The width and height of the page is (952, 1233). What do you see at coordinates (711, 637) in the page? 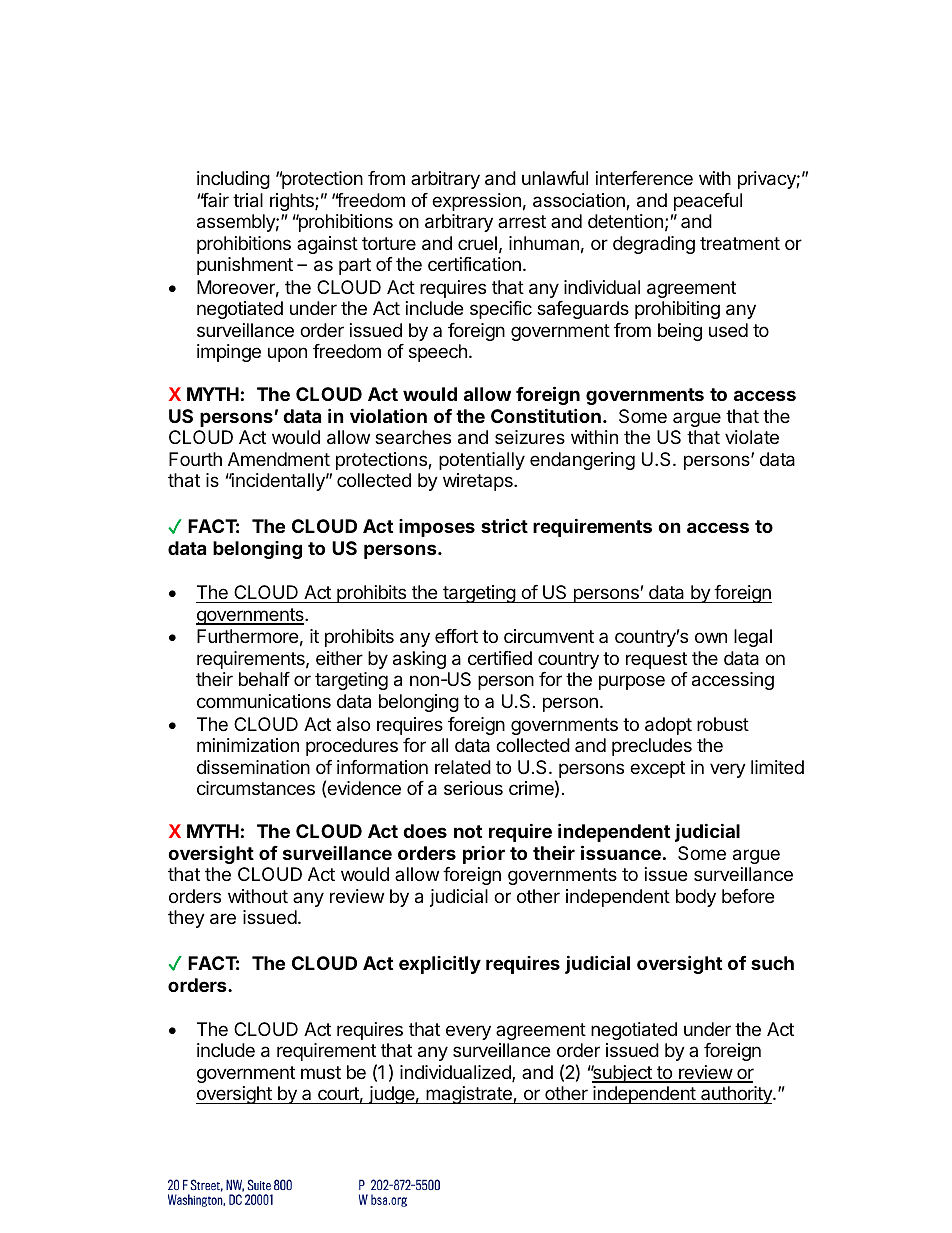
I see `own` at bounding box center [711, 637].
